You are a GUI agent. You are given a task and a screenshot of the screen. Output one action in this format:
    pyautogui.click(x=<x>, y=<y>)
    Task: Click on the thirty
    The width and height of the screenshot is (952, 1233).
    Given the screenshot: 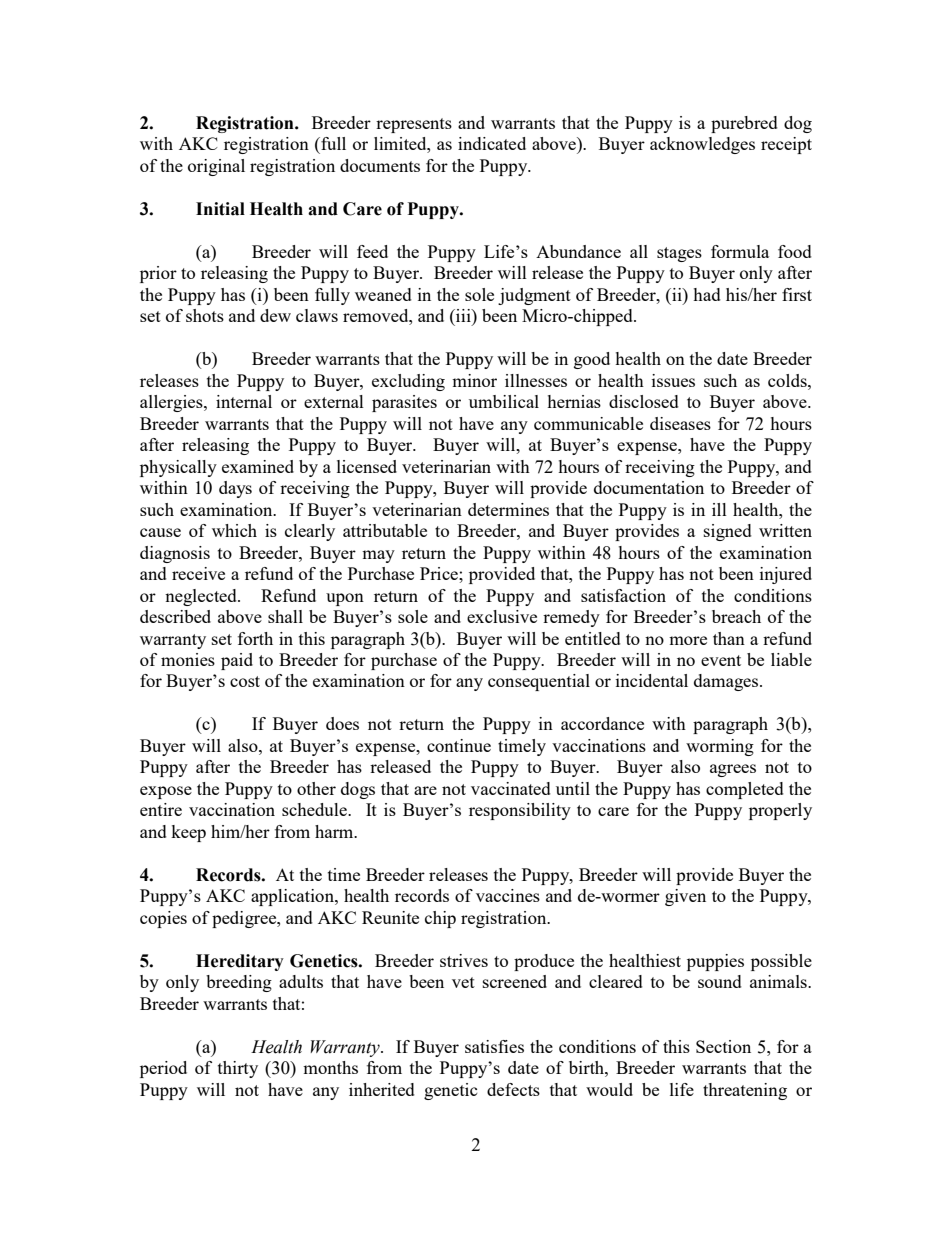 What is the action you would take?
    pyautogui.click(x=238, y=1069)
